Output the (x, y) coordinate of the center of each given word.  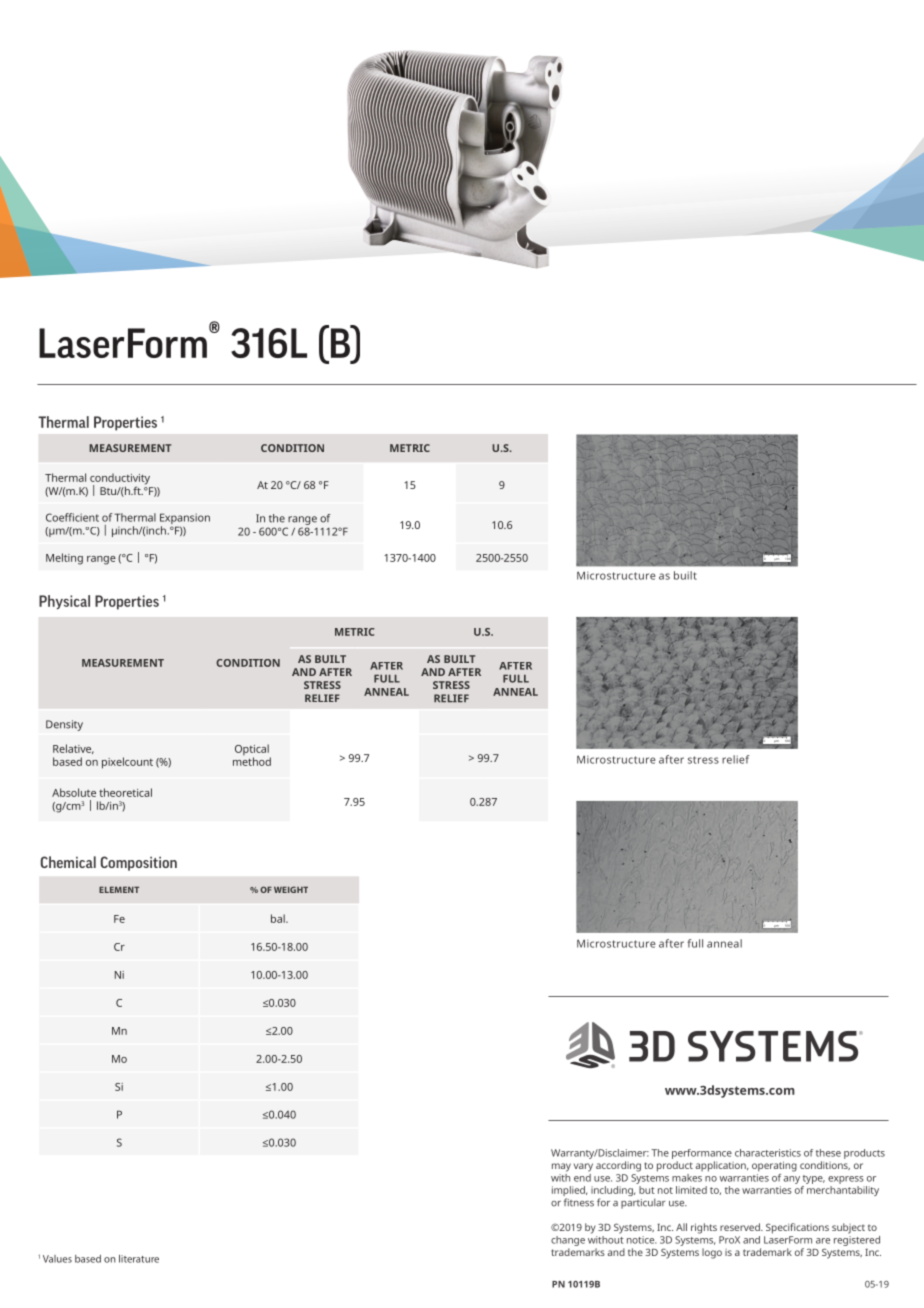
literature (139, 1259)
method (252, 761)
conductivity (120, 480)
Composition (139, 863)
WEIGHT (291, 889)
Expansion (185, 520)
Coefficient (72, 517)
